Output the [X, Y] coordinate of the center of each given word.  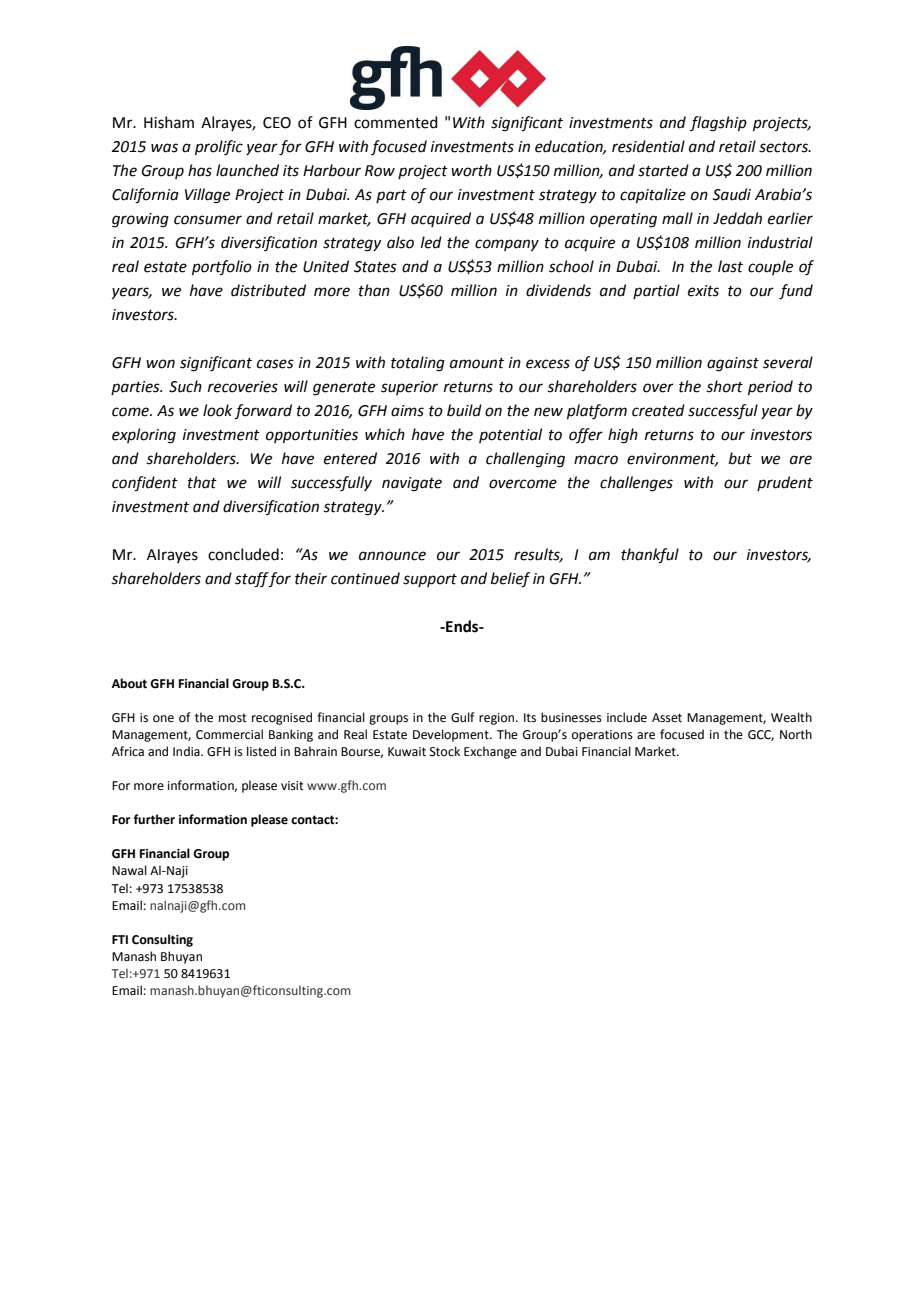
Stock [445, 751]
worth [471, 170]
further [154, 819]
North [796, 734]
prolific [219, 148]
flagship [718, 124]
